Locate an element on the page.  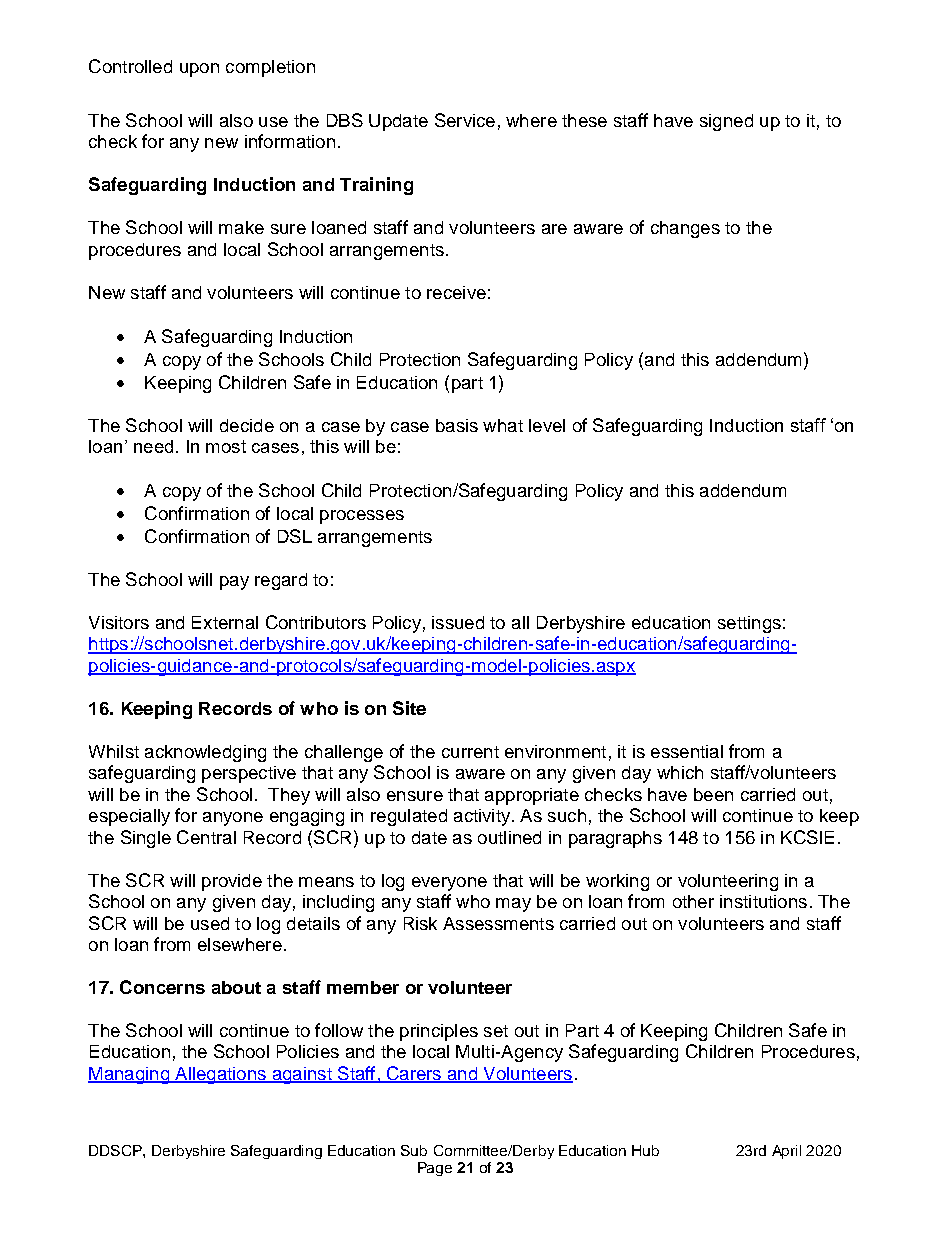
most is located at coordinates (226, 446).
